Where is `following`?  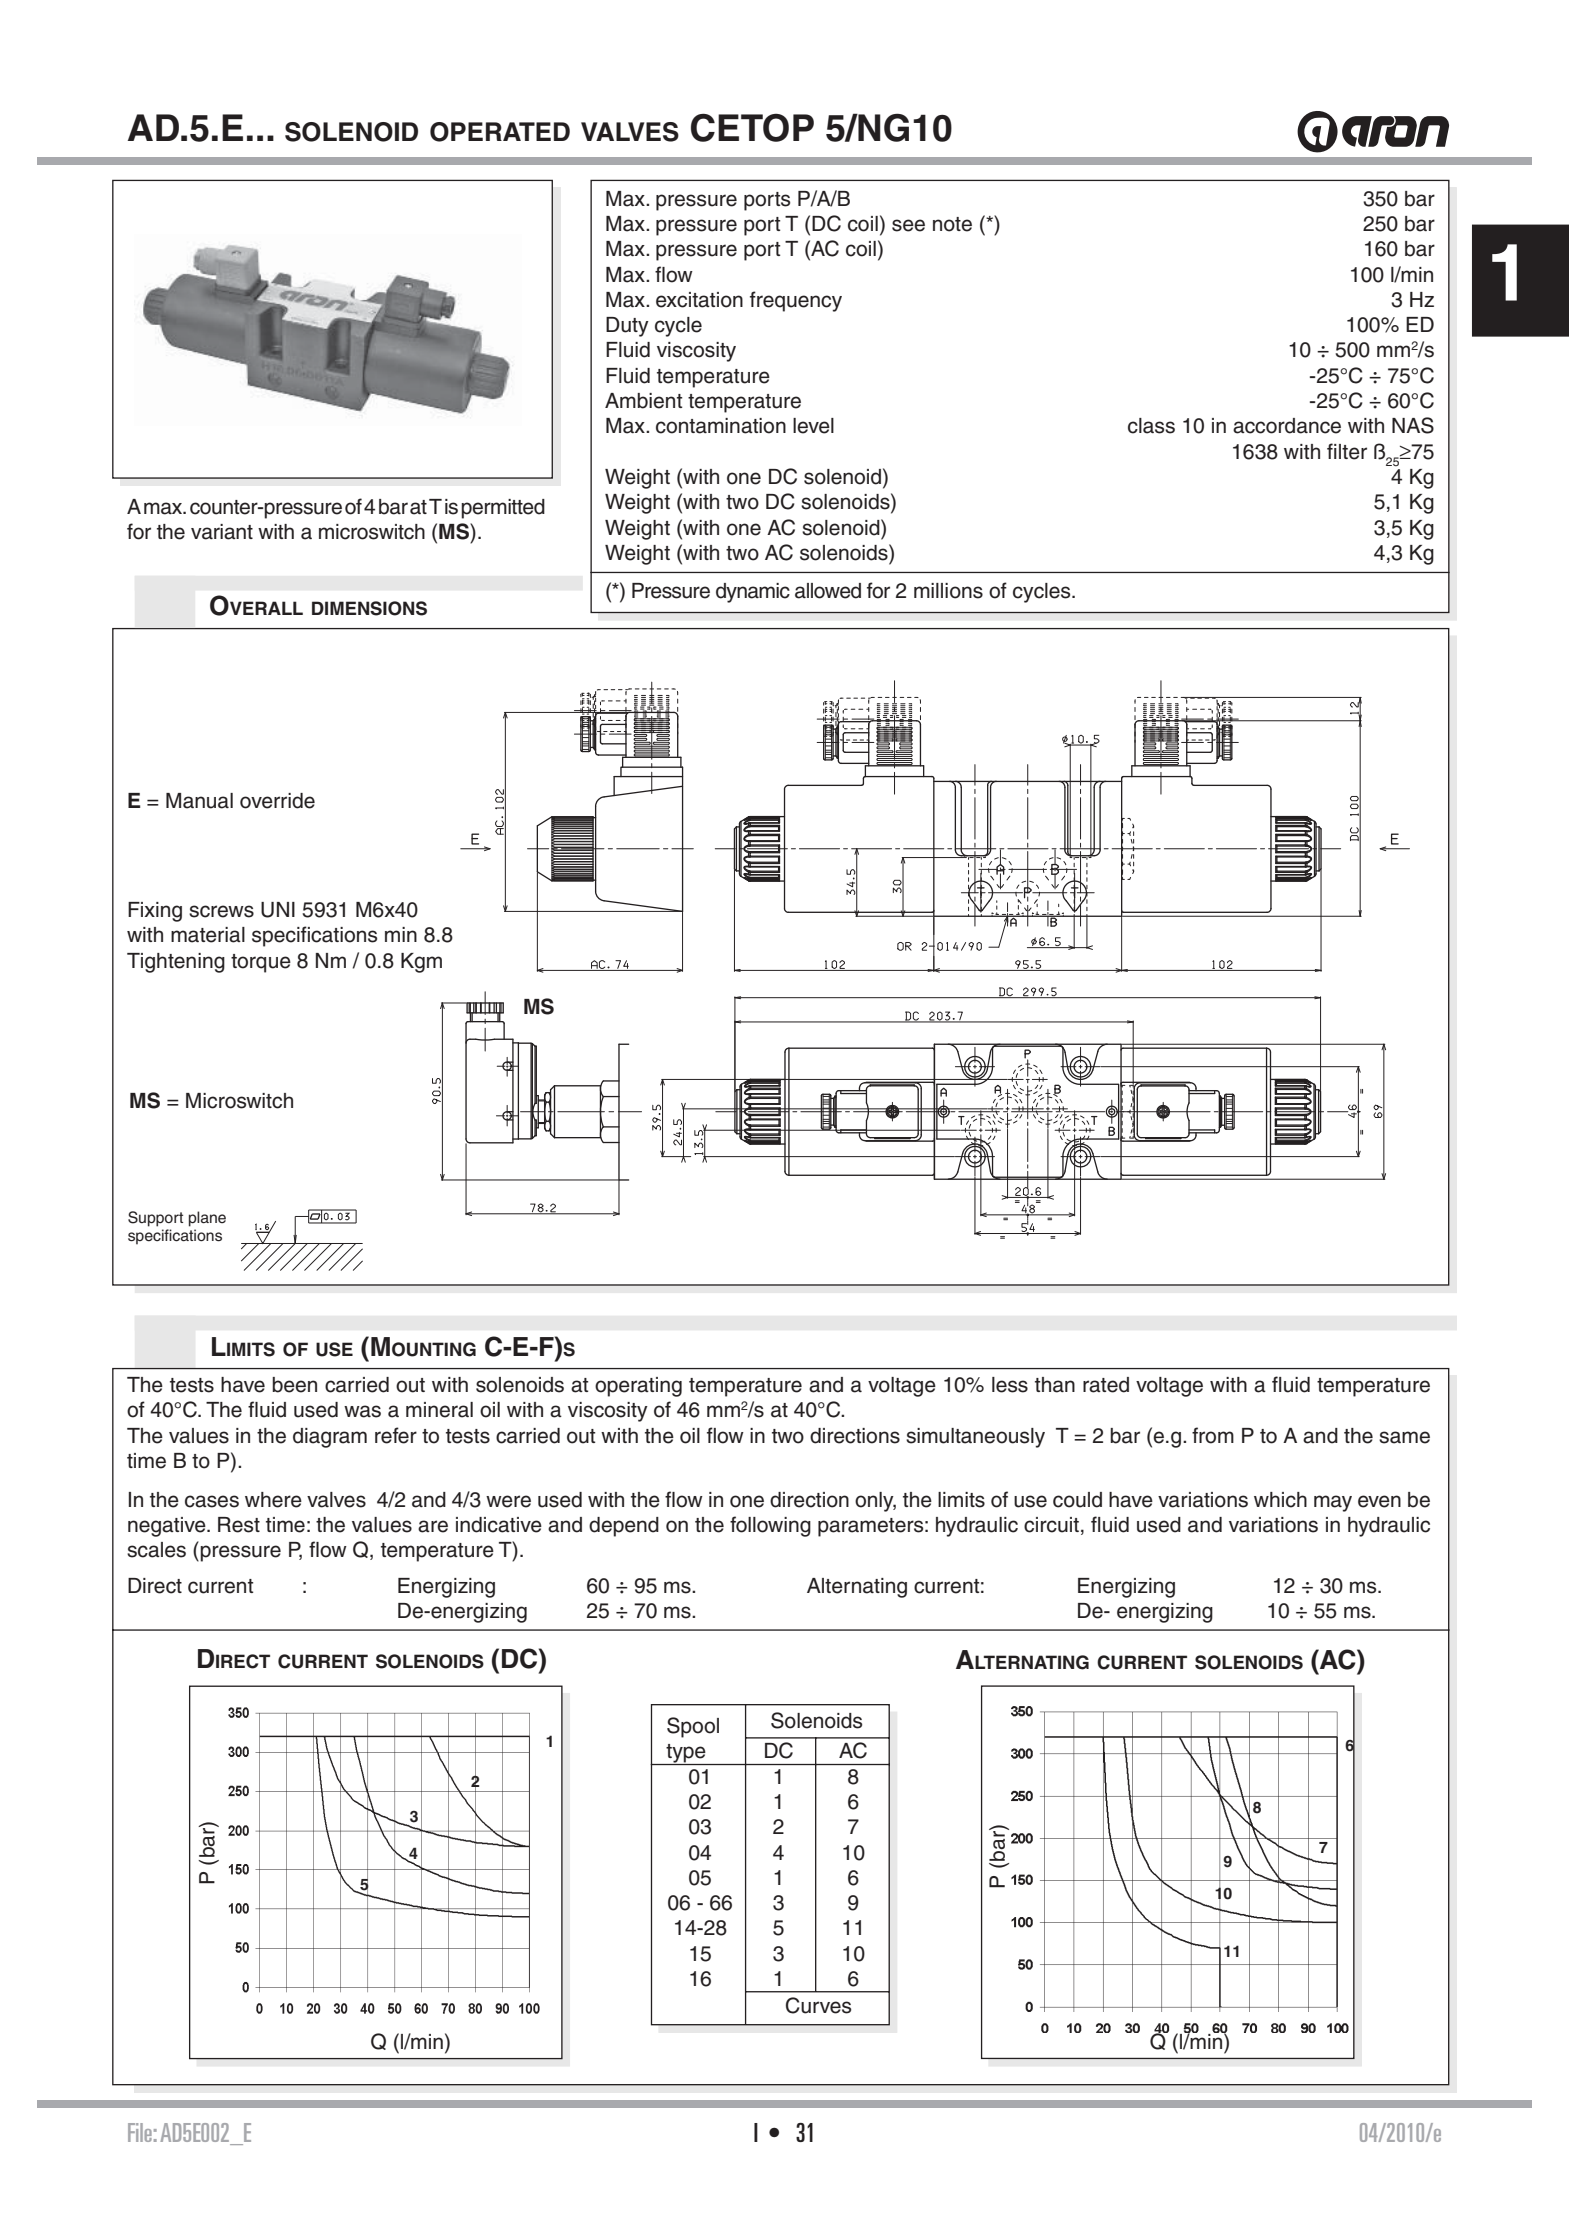
following is located at coordinates (770, 1526).
